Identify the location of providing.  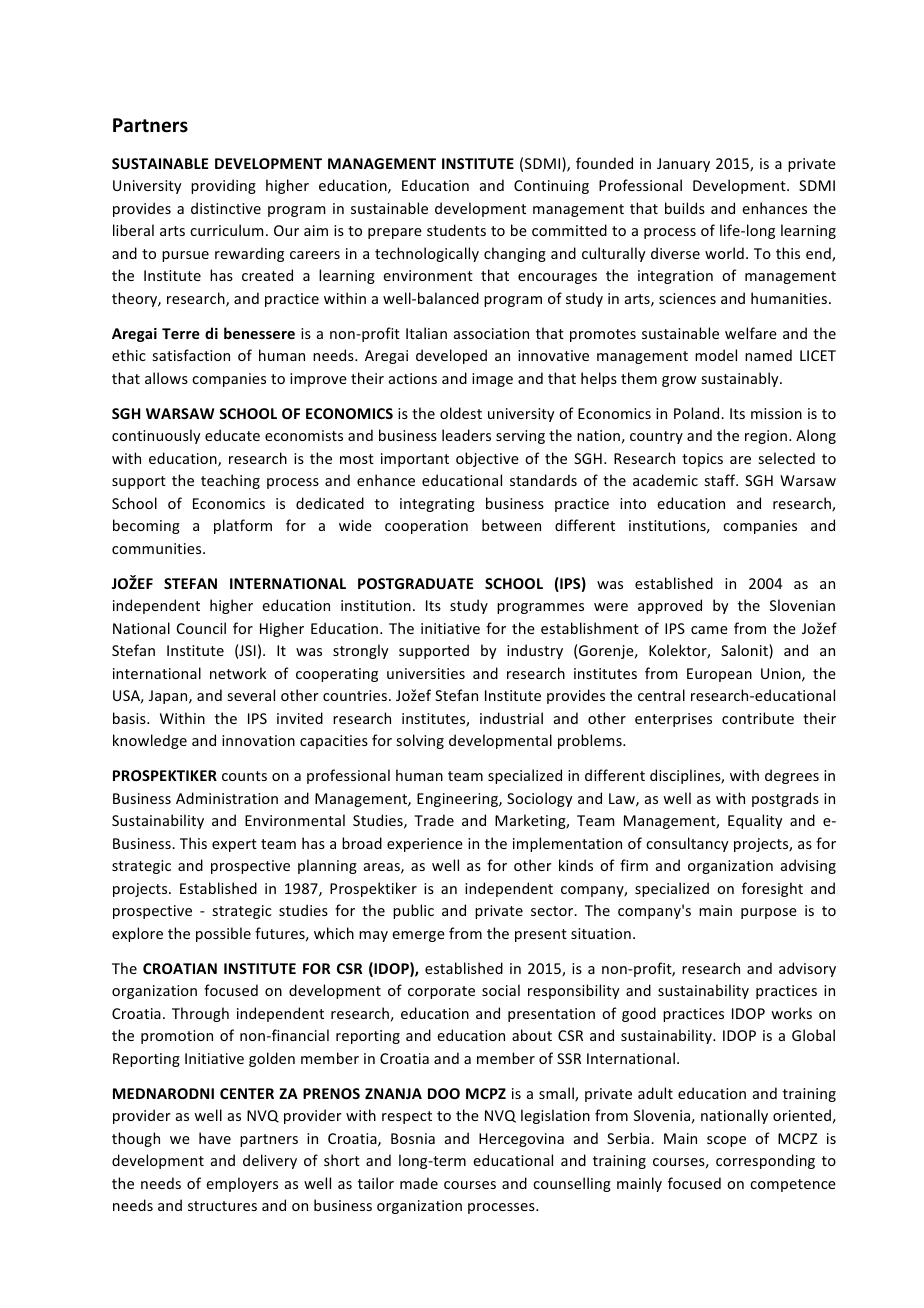
(223, 186).
